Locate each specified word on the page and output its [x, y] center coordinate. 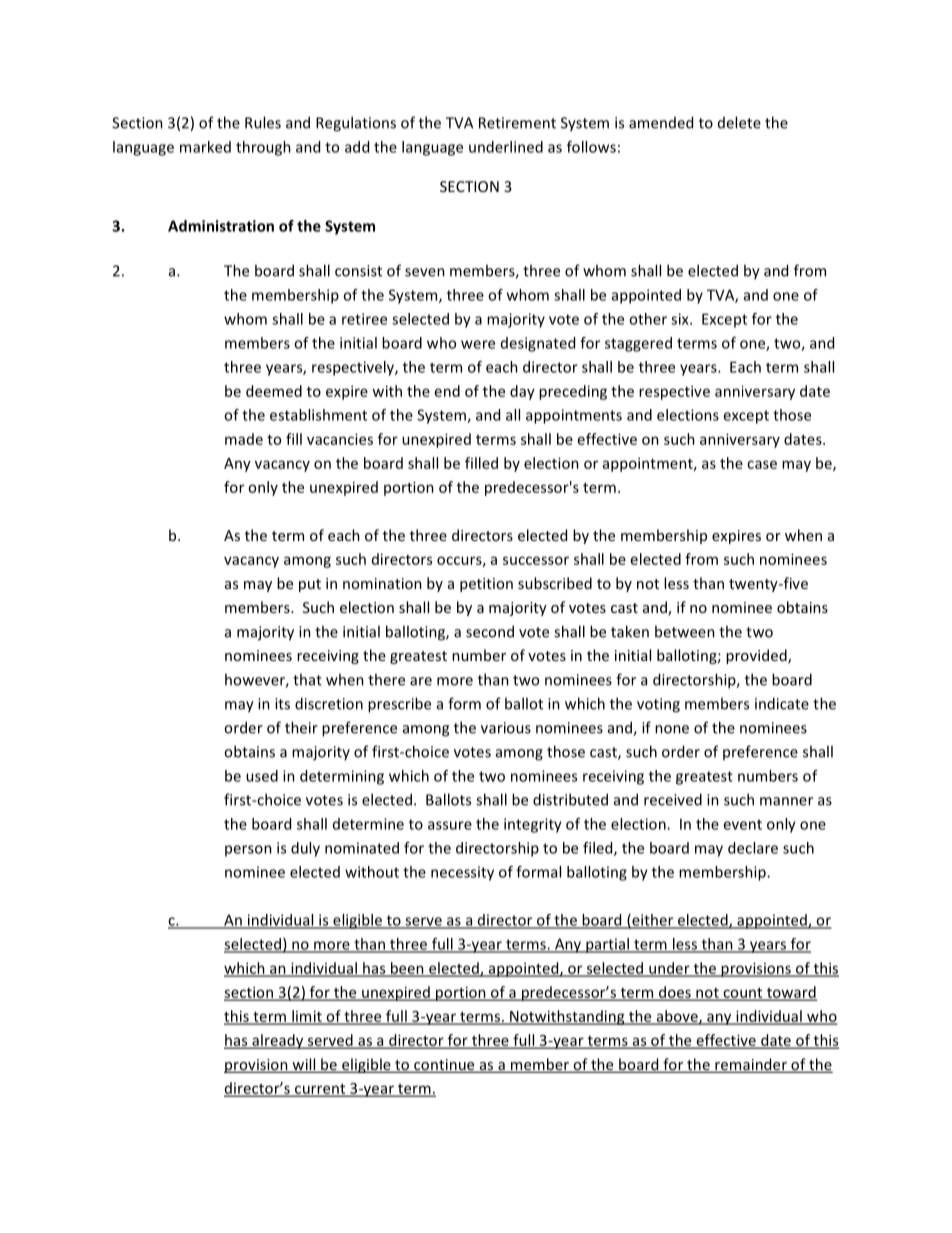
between [685, 631]
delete [739, 122]
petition [486, 585]
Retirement [517, 123]
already [278, 1041]
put [310, 585]
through [263, 148]
